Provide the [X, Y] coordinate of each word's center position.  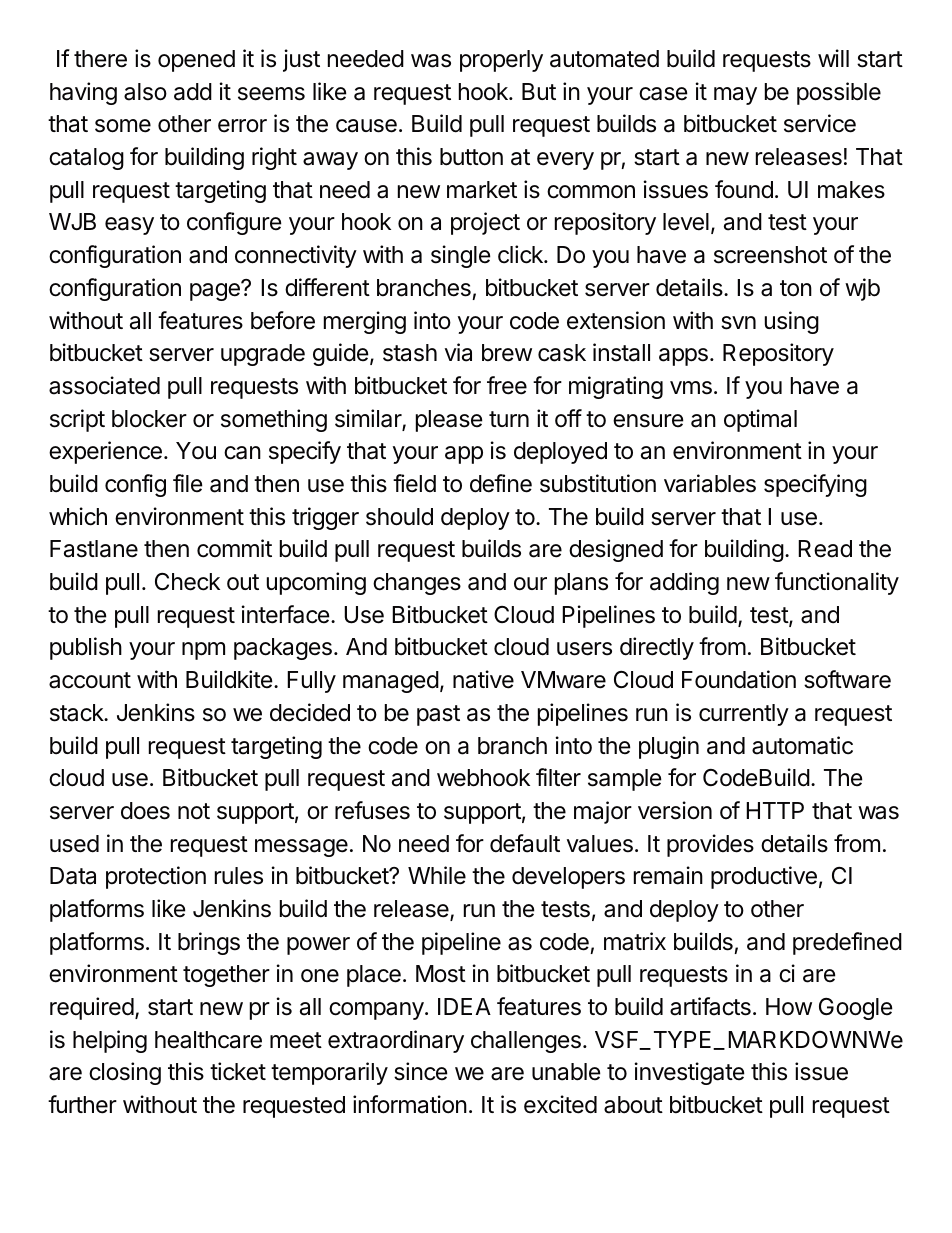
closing [125, 1073]
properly [501, 61]
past [438, 715]
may [735, 96]
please [449, 421]
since [420, 1071]
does [145, 811]
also [145, 92]
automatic [802, 745]
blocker [149, 419]
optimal [760, 420]
